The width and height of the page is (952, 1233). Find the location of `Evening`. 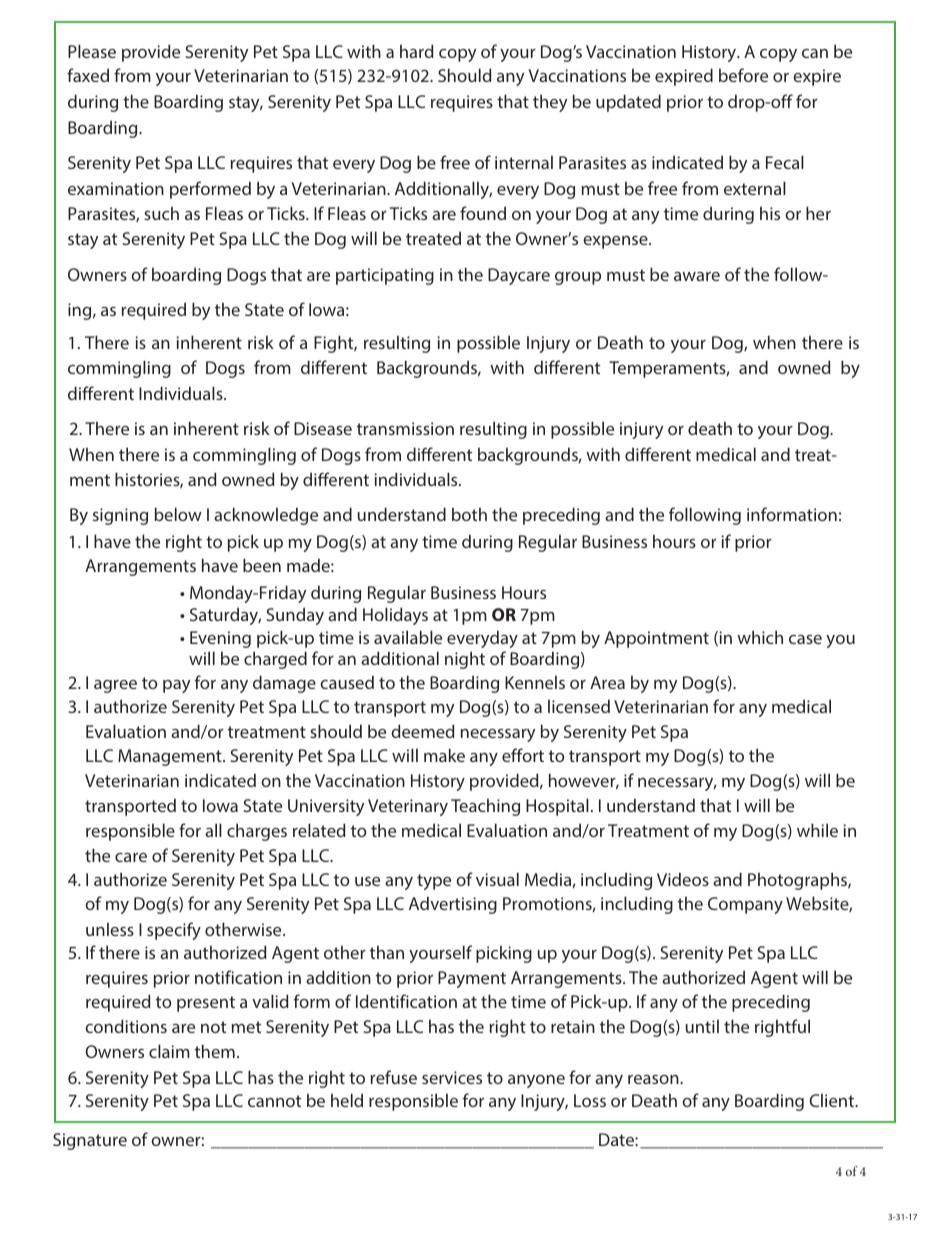

Evening is located at coordinates (220, 639).
